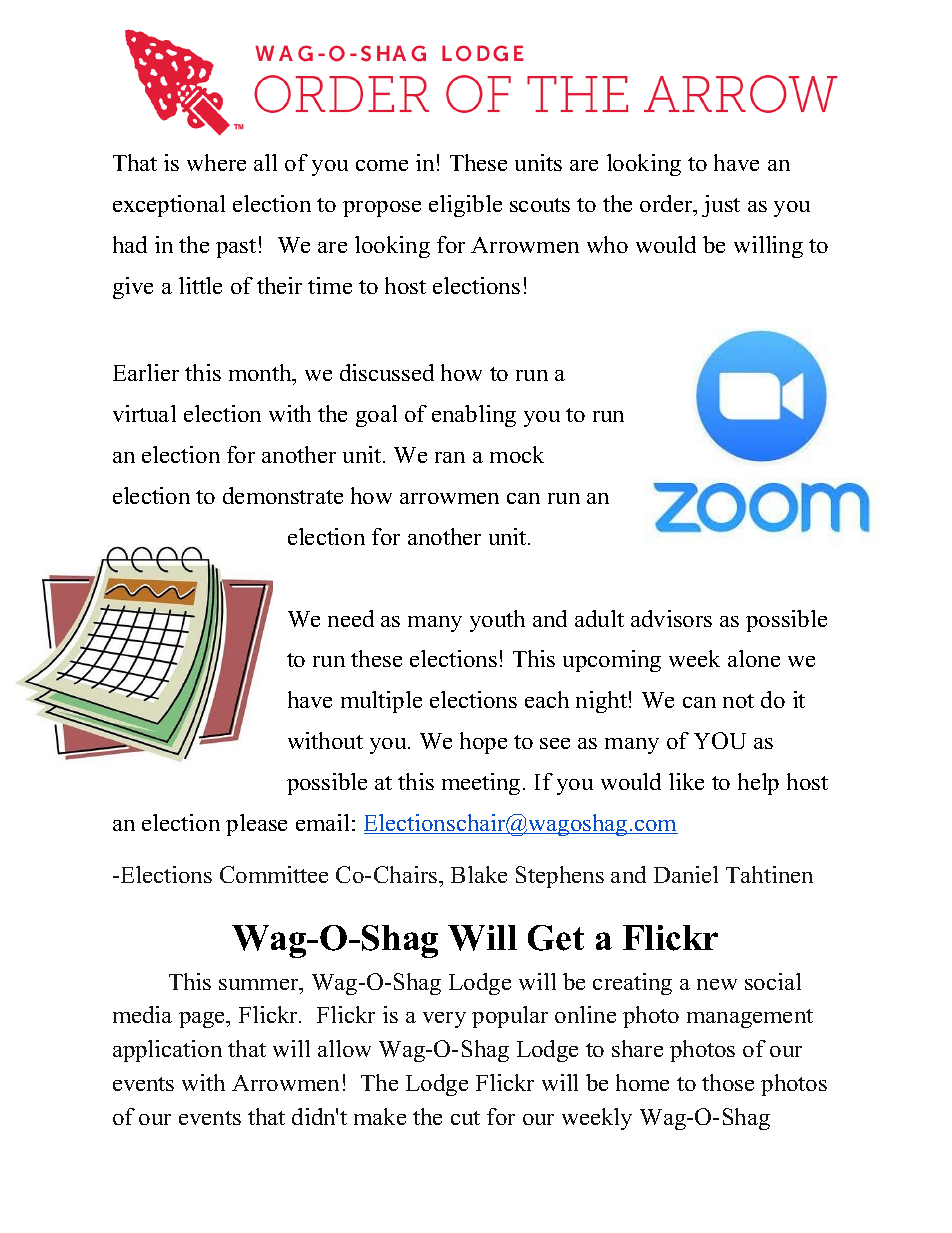  I want to click on Committee, so click(274, 874).
